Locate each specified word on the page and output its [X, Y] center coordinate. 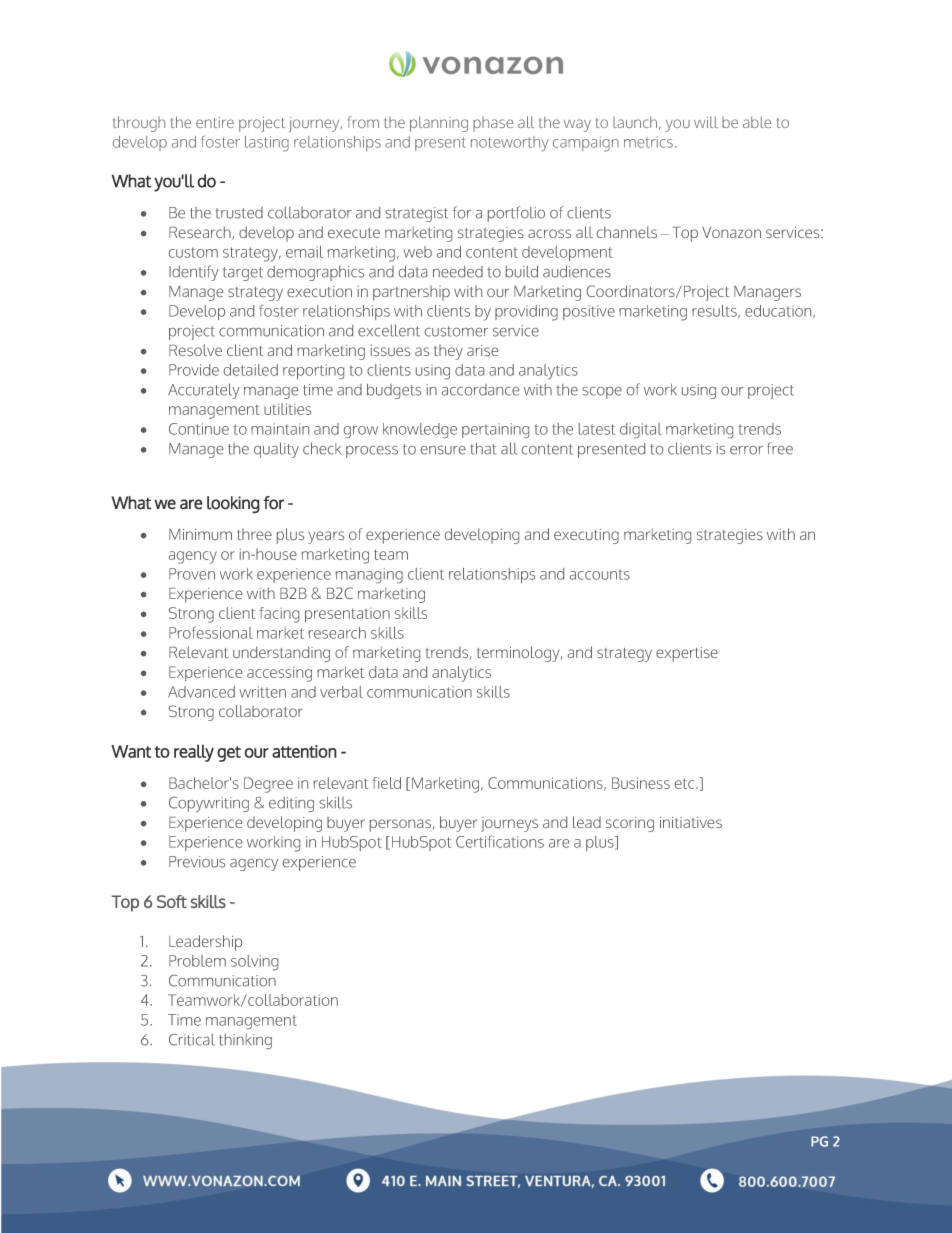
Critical [192, 1039]
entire [215, 122]
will [706, 122]
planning [439, 124]
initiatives [691, 822]
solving [254, 963]
